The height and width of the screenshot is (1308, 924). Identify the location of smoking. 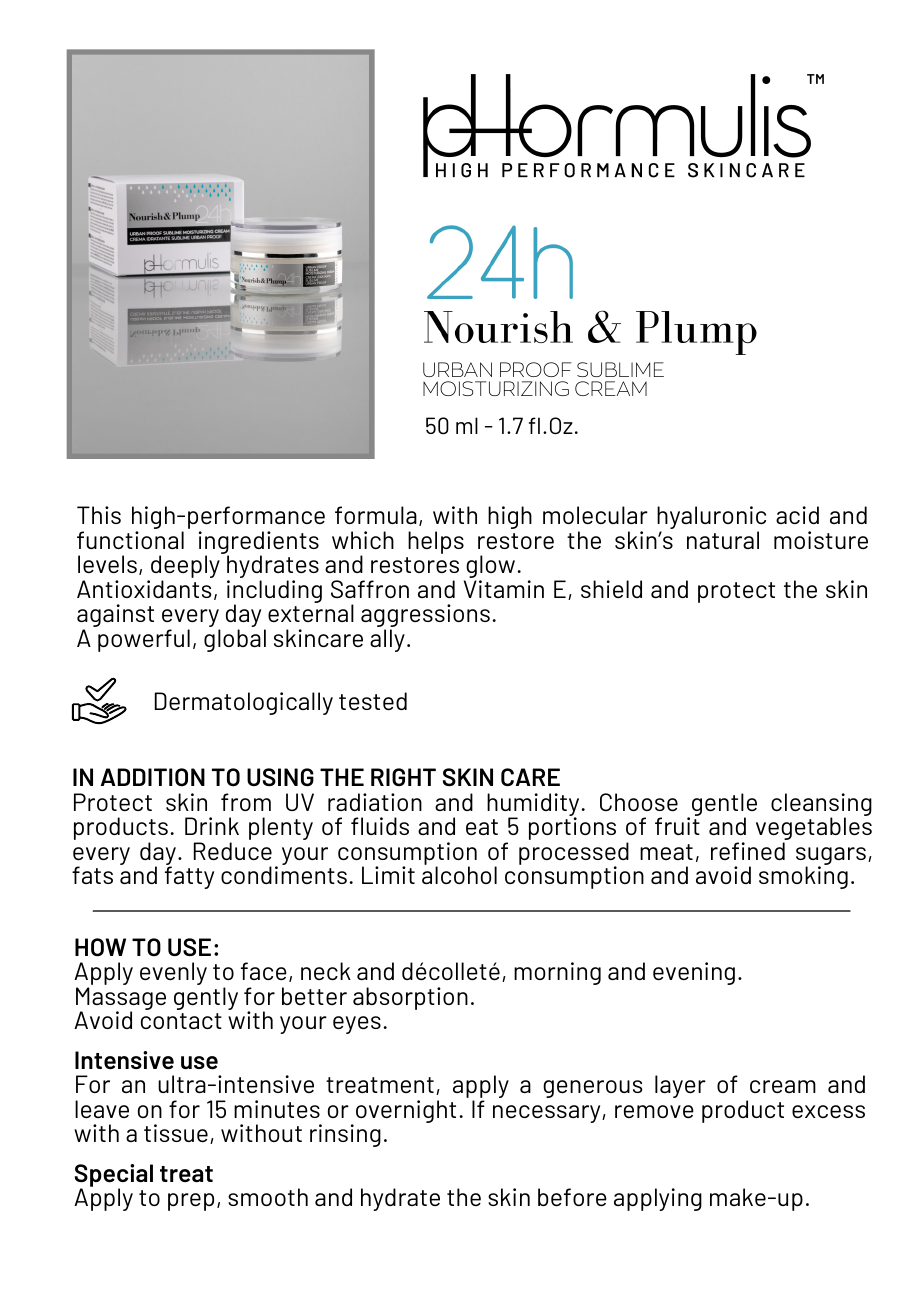
(803, 876).
